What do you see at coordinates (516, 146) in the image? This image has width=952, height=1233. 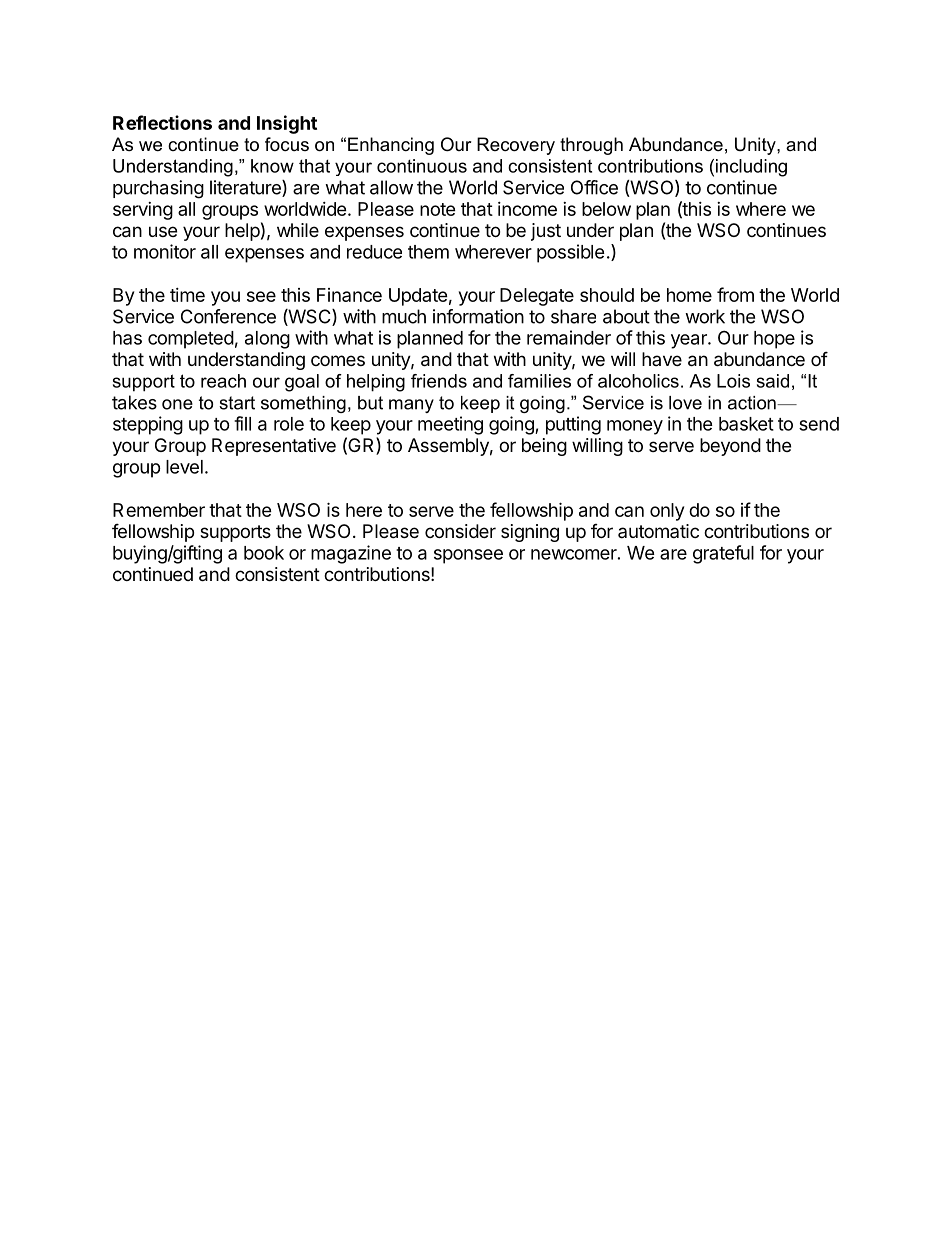 I see `Recovery` at bounding box center [516, 146].
